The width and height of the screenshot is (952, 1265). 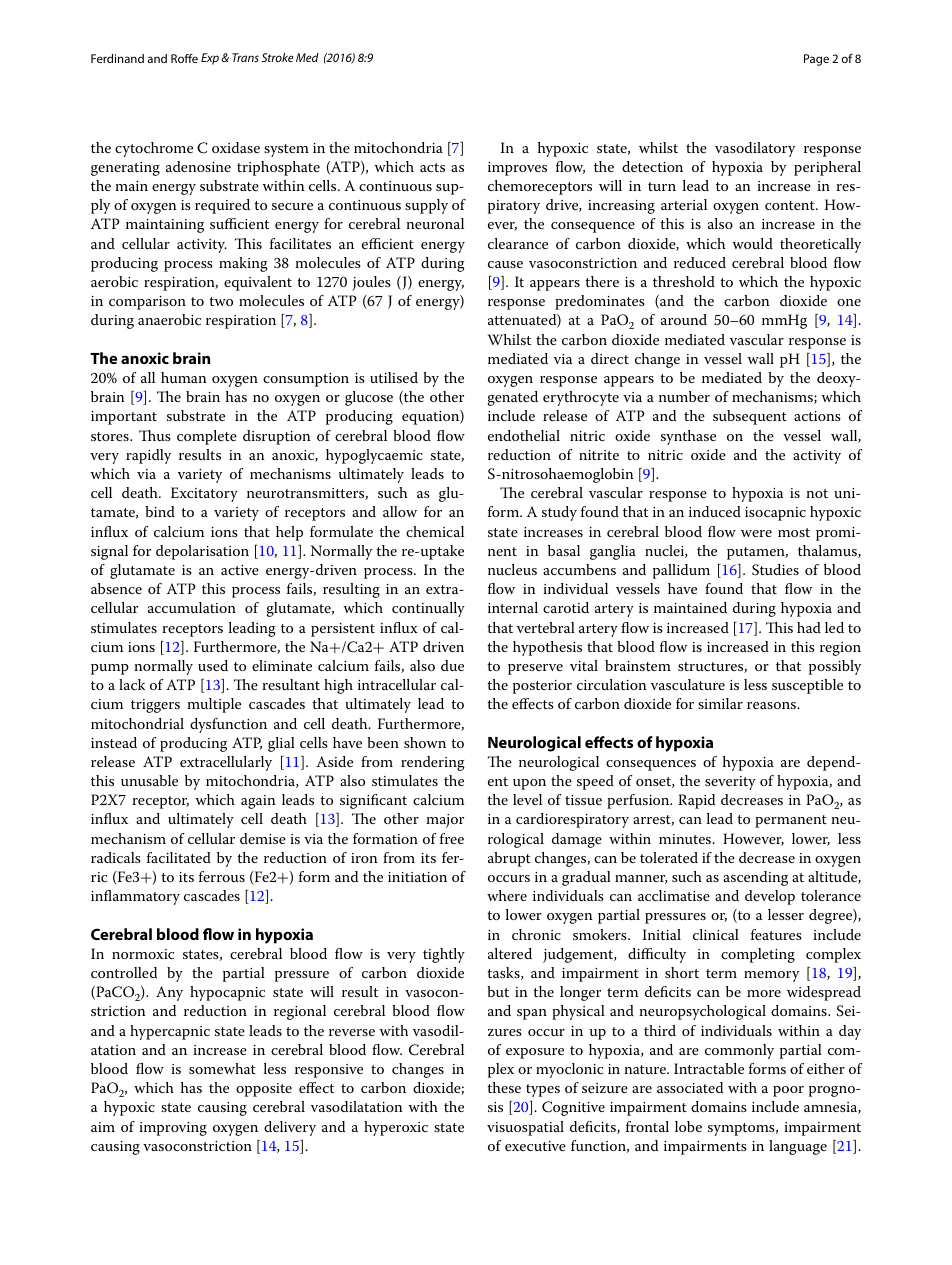 What do you see at coordinates (179, 857) in the screenshot?
I see `facilitated` at bounding box center [179, 857].
